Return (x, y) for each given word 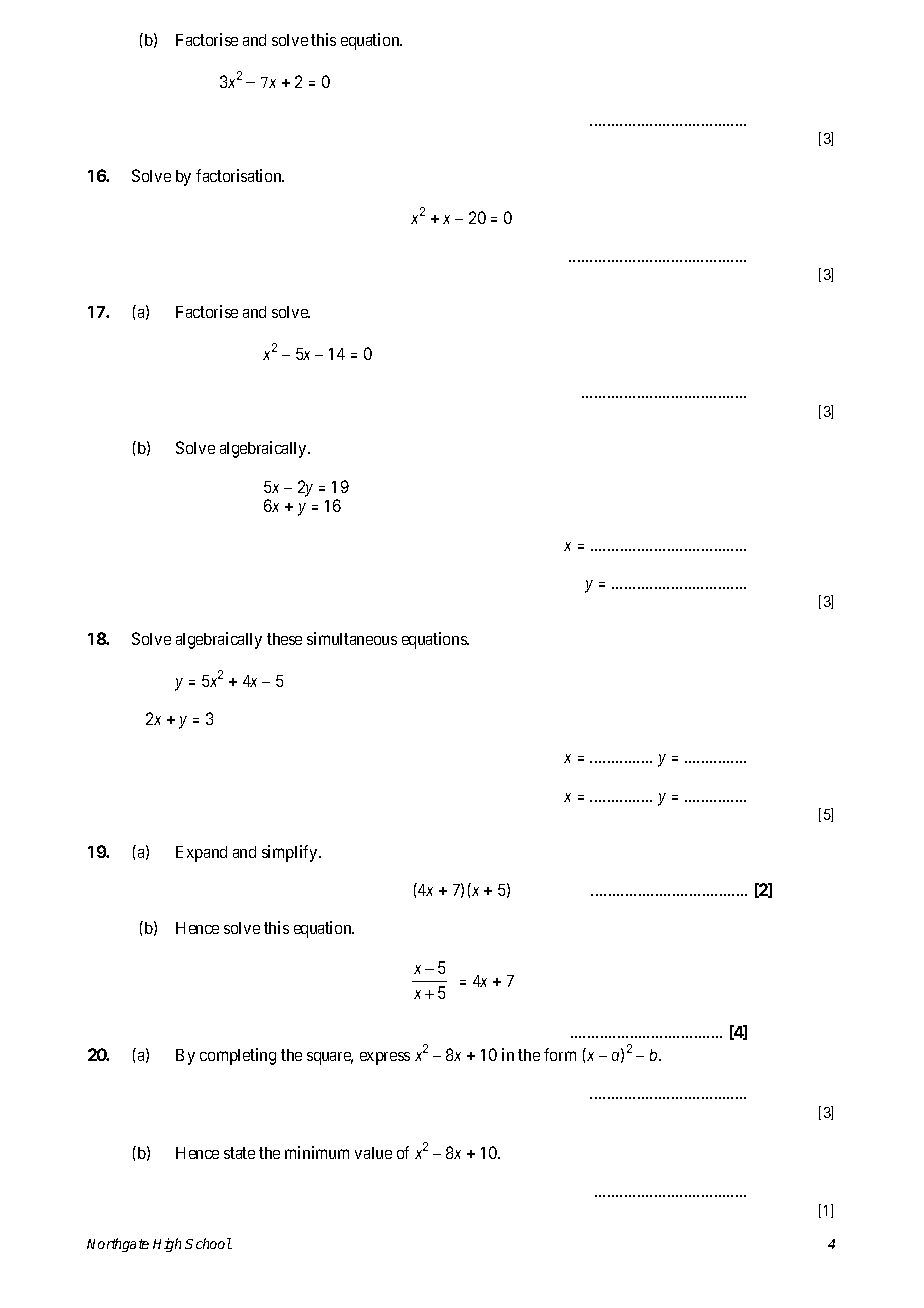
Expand (201, 854)
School (208, 1243)
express (385, 1058)
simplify (291, 853)
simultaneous (352, 638)
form (560, 1054)
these (284, 639)
